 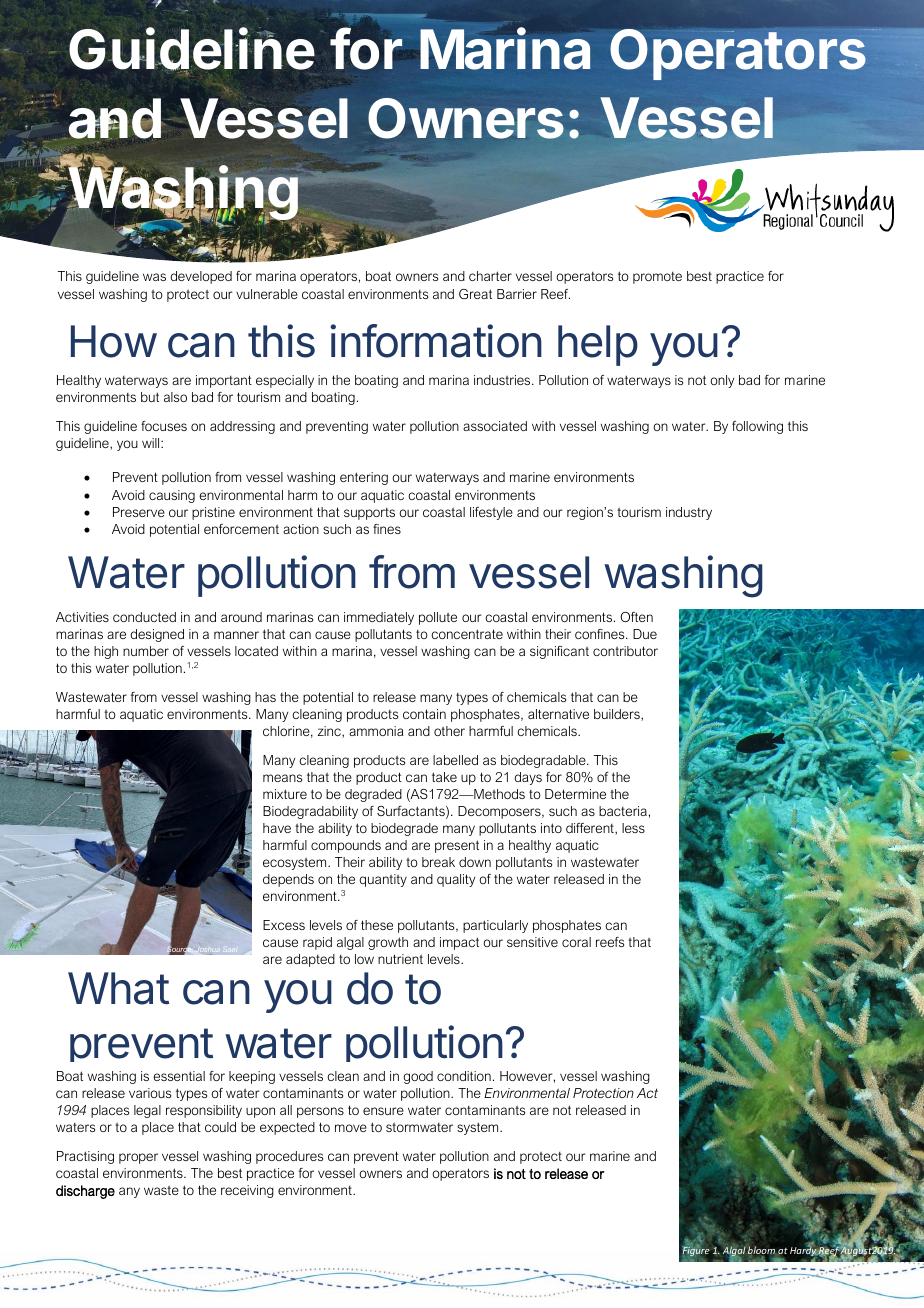 I want to click on move, so click(x=351, y=1128).
